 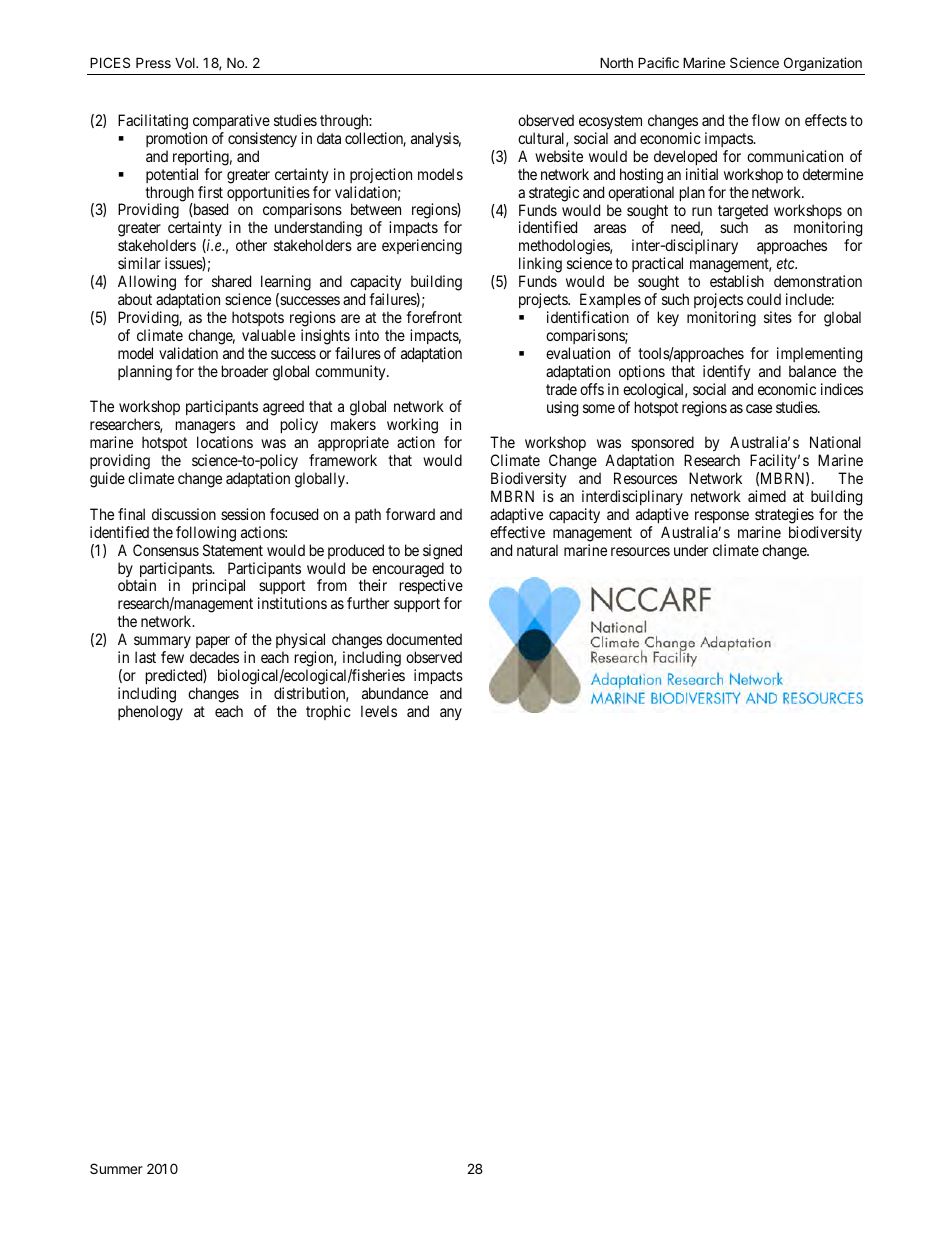 What do you see at coordinates (212, 644) in the image?
I see `paper` at bounding box center [212, 644].
